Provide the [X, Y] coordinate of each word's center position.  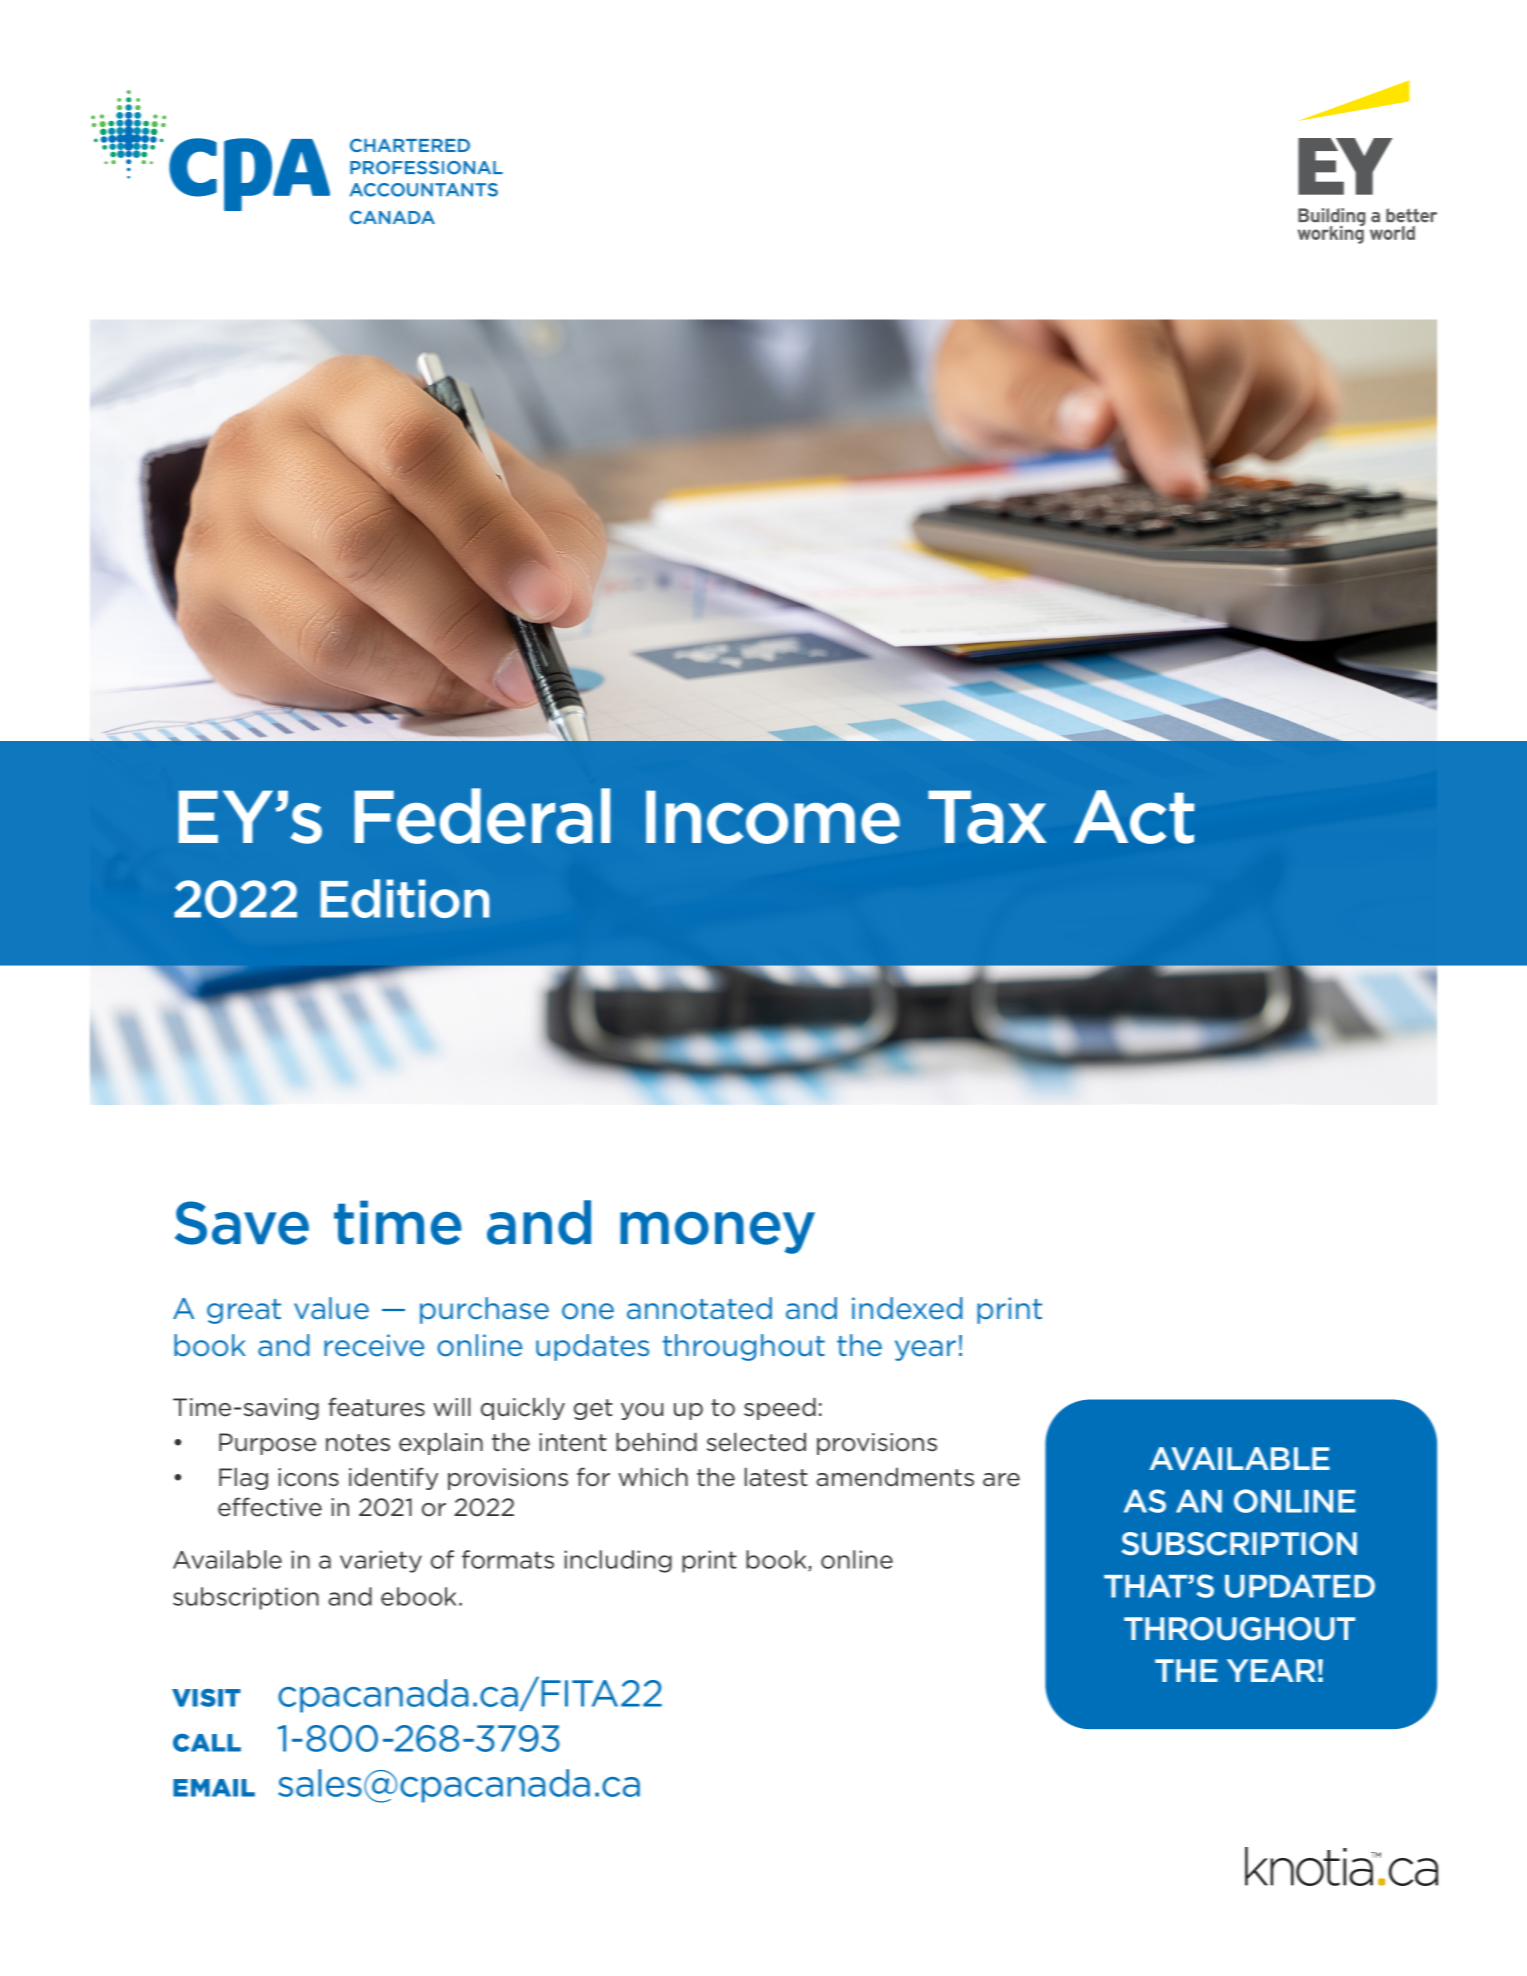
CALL [207, 1743]
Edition [405, 898]
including [618, 1561]
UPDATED [1300, 1586]
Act [1134, 817]
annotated [699, 1308]
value [331, 1308]
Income [773, 817]
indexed [907, 1308]
